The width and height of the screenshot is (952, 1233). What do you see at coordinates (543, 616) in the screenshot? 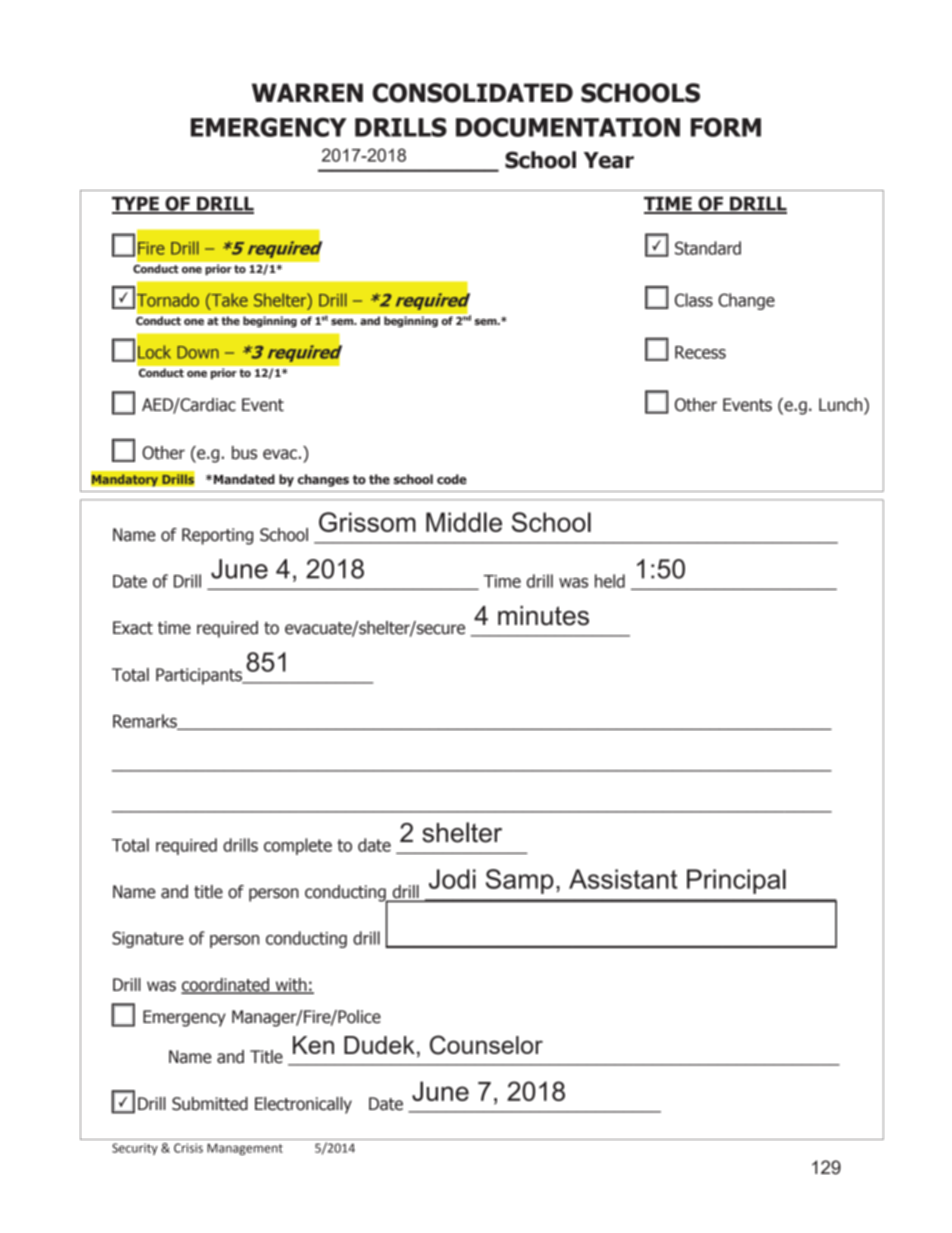
I see `minutes` at bounding box center [543, 616].
